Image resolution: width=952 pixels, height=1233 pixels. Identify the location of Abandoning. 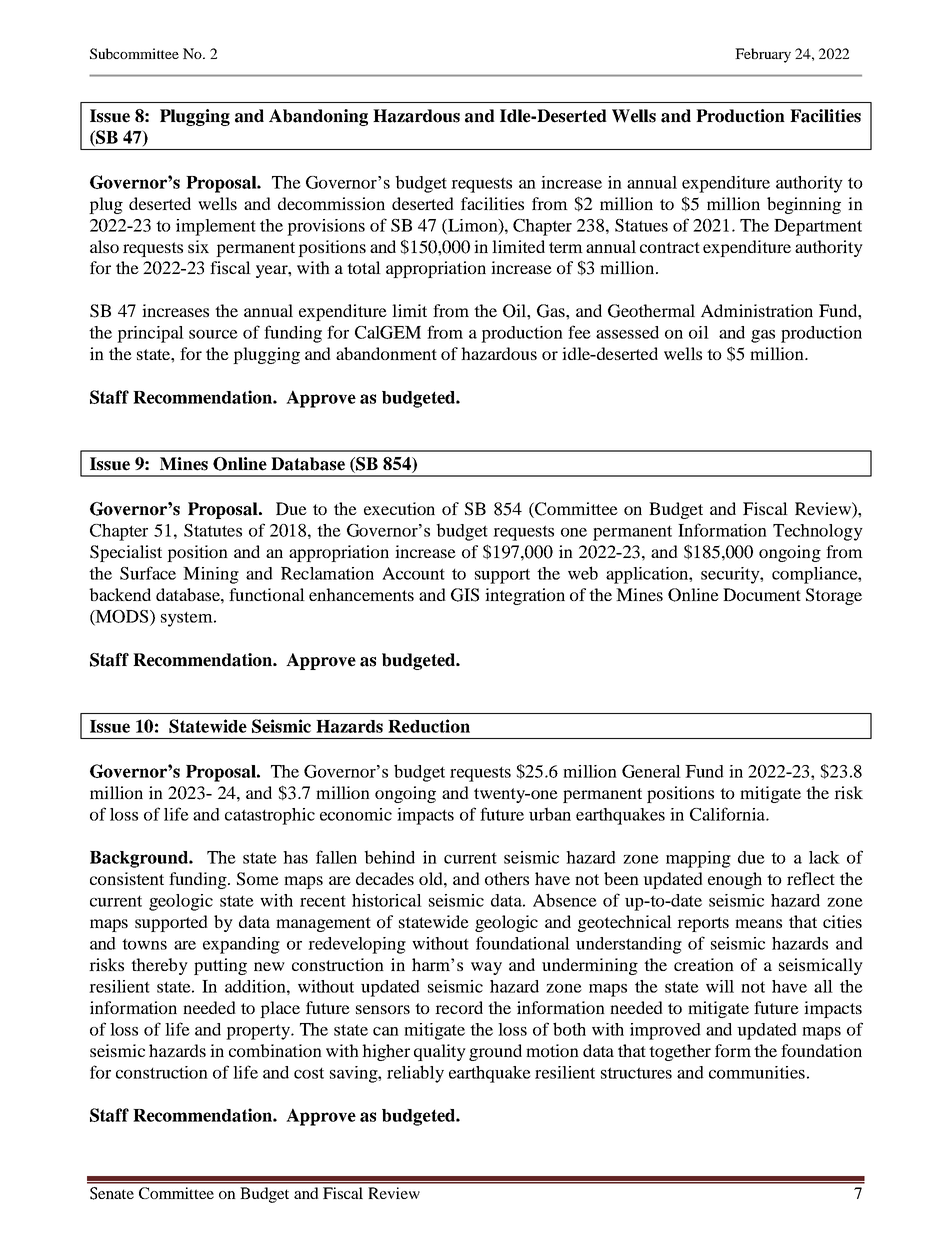
(318, 117).
